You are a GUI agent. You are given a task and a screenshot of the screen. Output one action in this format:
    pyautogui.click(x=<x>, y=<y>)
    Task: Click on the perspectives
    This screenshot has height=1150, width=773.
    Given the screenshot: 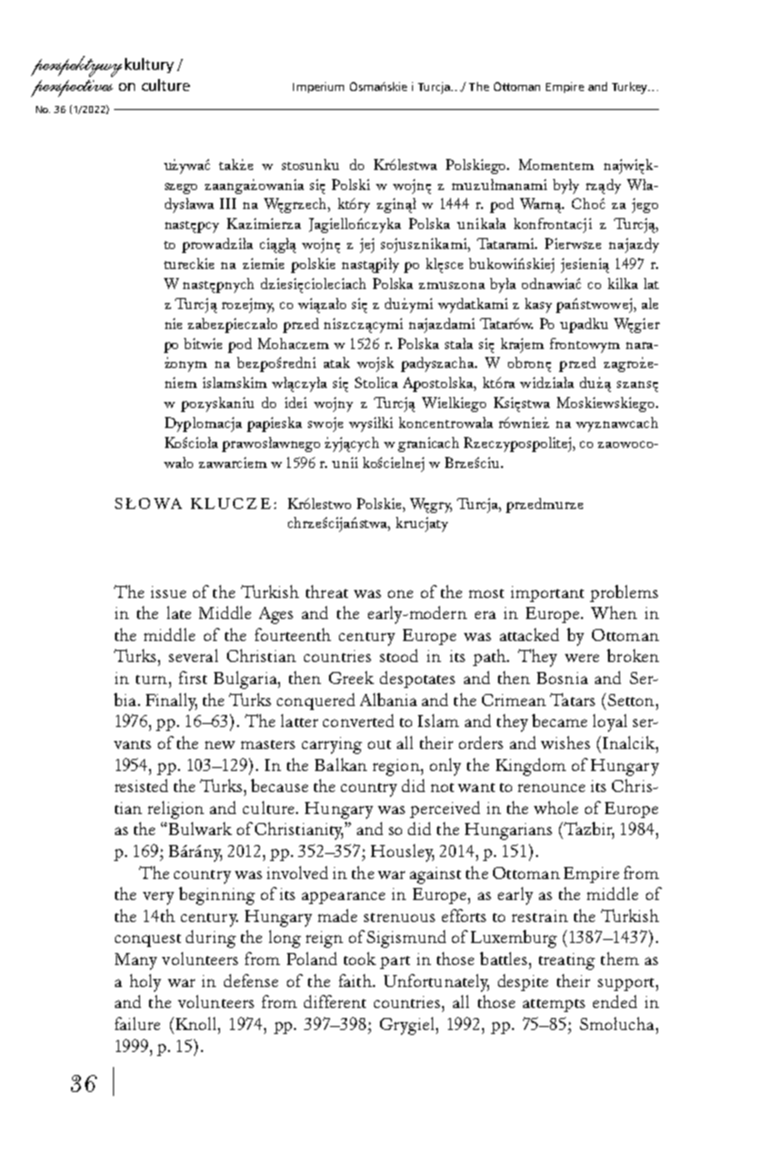 What is the action you would take?
    pyautogui.click(x=72, y=88)
